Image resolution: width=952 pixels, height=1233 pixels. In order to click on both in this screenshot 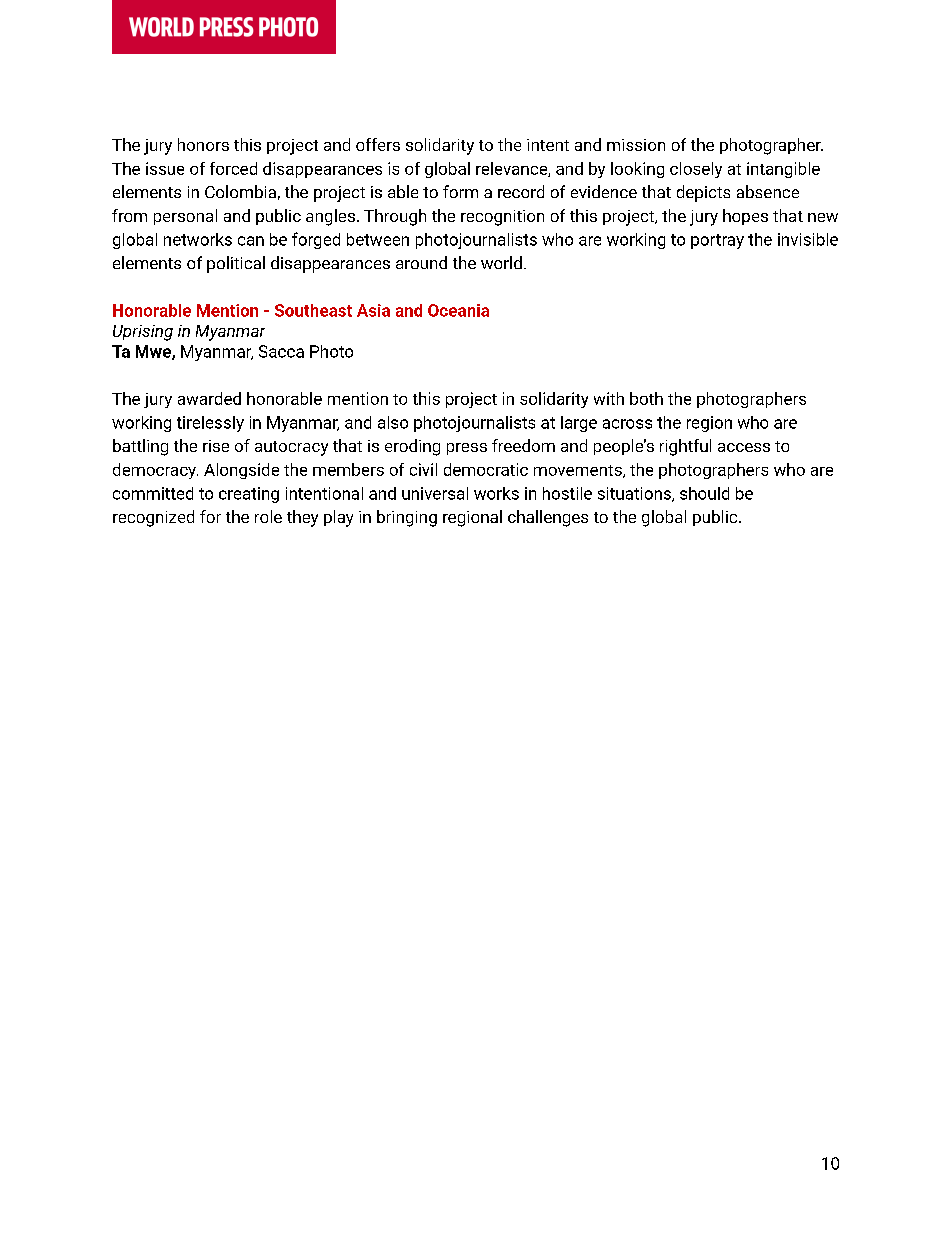, I will do `click(646, 398)`.
